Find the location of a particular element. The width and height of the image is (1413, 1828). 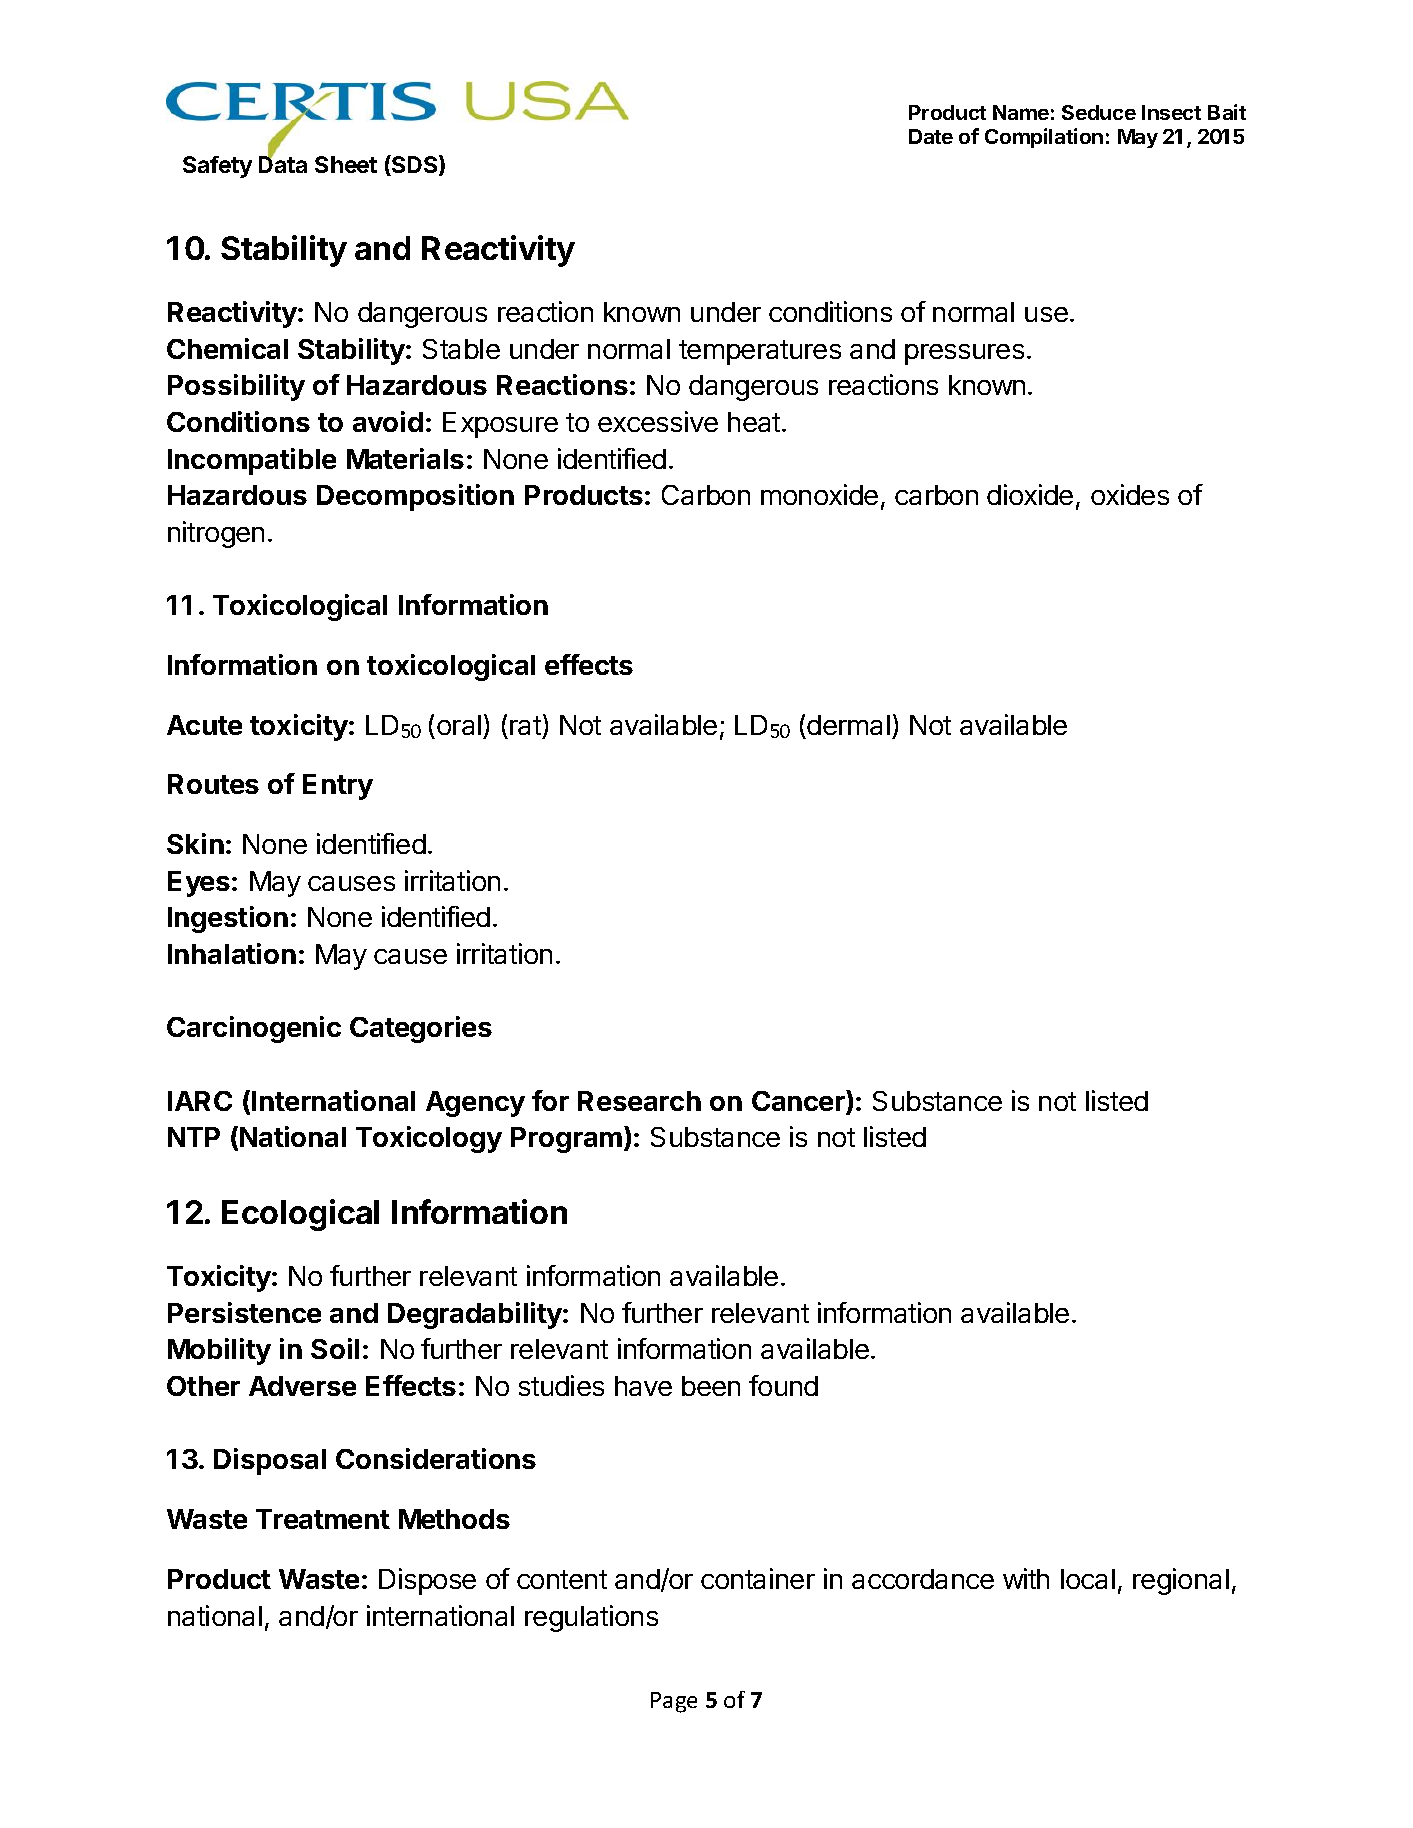

Research is located at coordinates (639, 1101).
